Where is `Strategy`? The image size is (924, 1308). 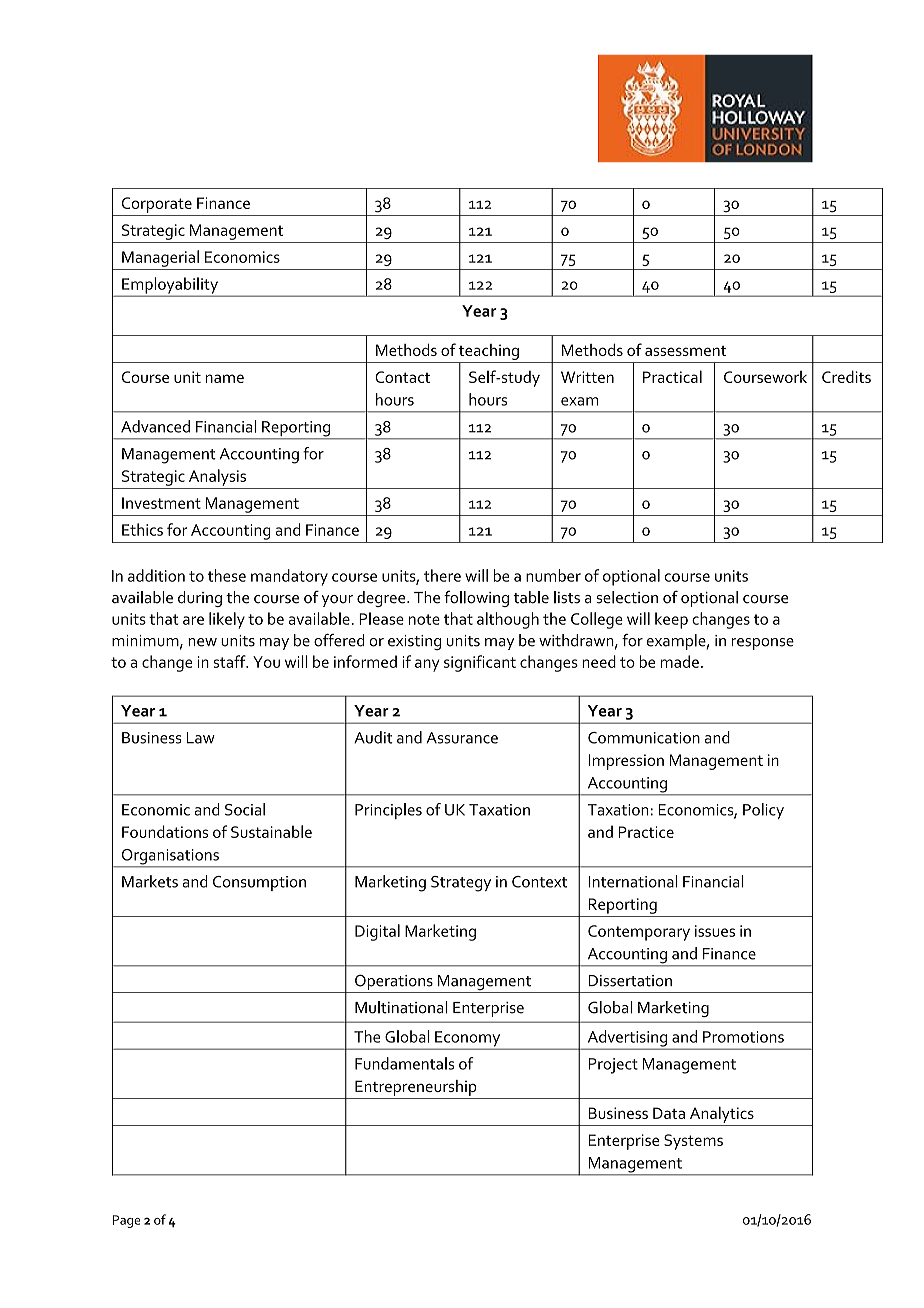 Strategy is located at coordinates (461, 884).
